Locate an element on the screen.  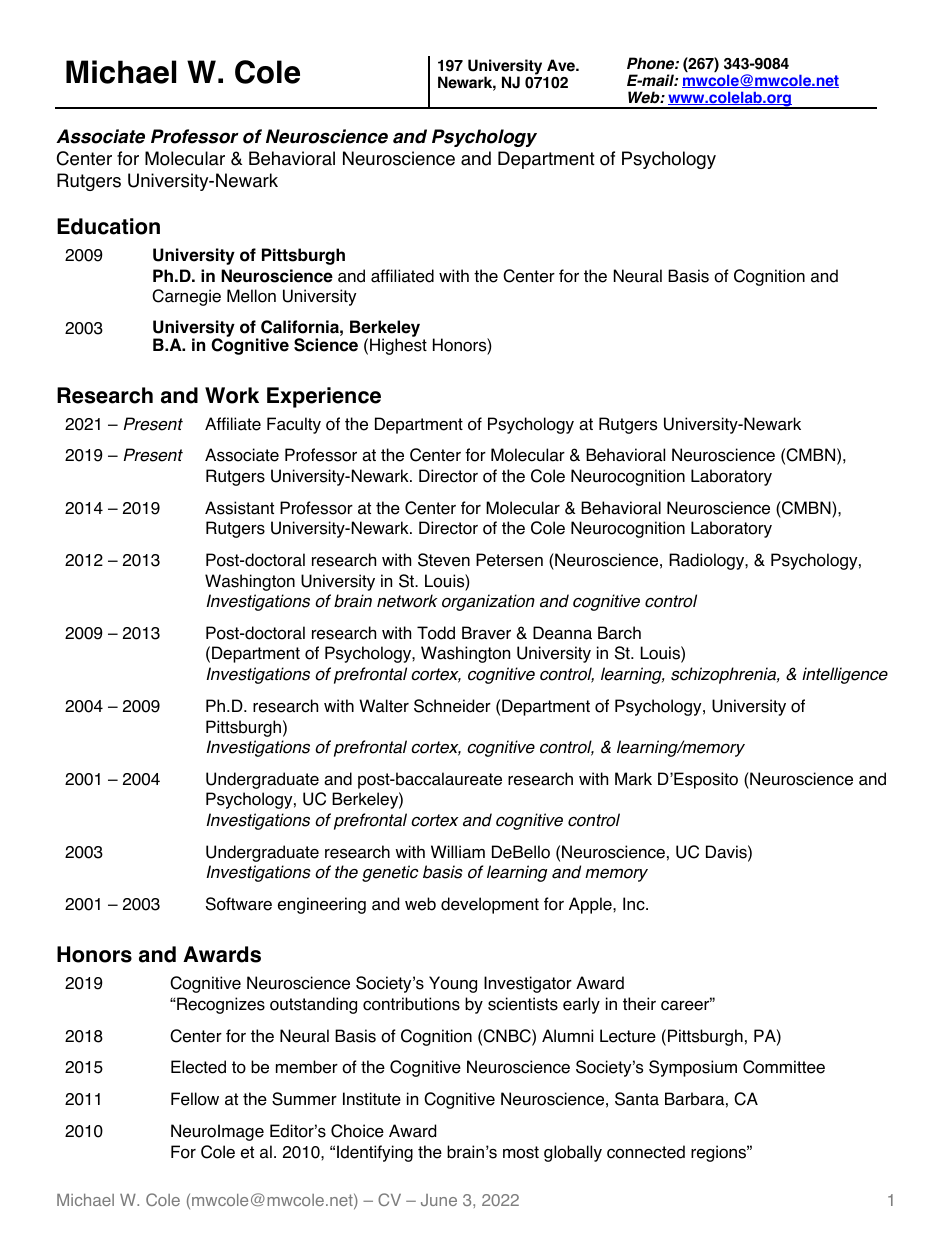
Assistant is located at coordinates (239, 508).
